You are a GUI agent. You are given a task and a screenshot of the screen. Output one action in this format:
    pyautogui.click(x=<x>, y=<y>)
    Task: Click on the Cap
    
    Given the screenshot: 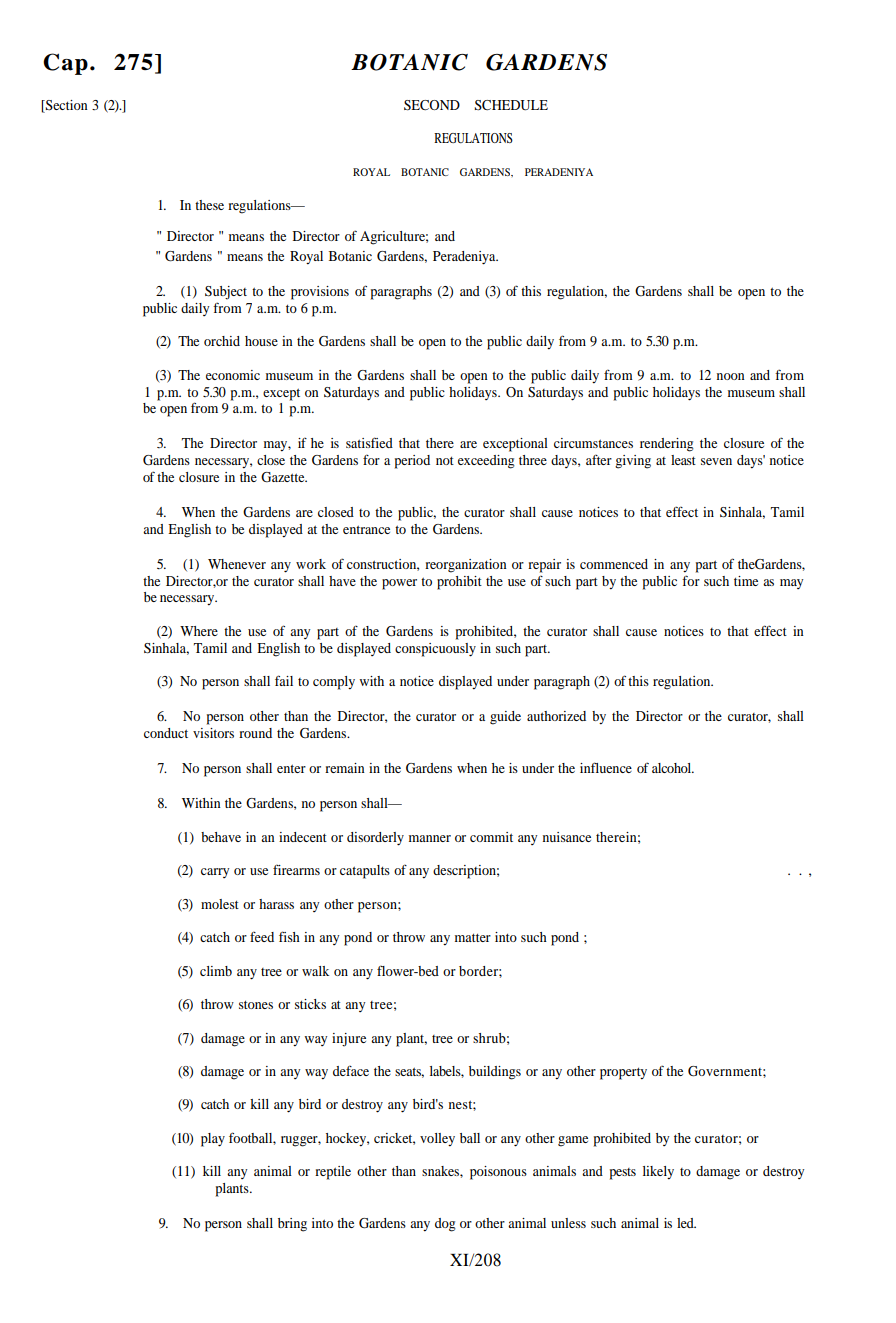 What is the action you would take?
    pyautogui.click(x=65, y=64)
